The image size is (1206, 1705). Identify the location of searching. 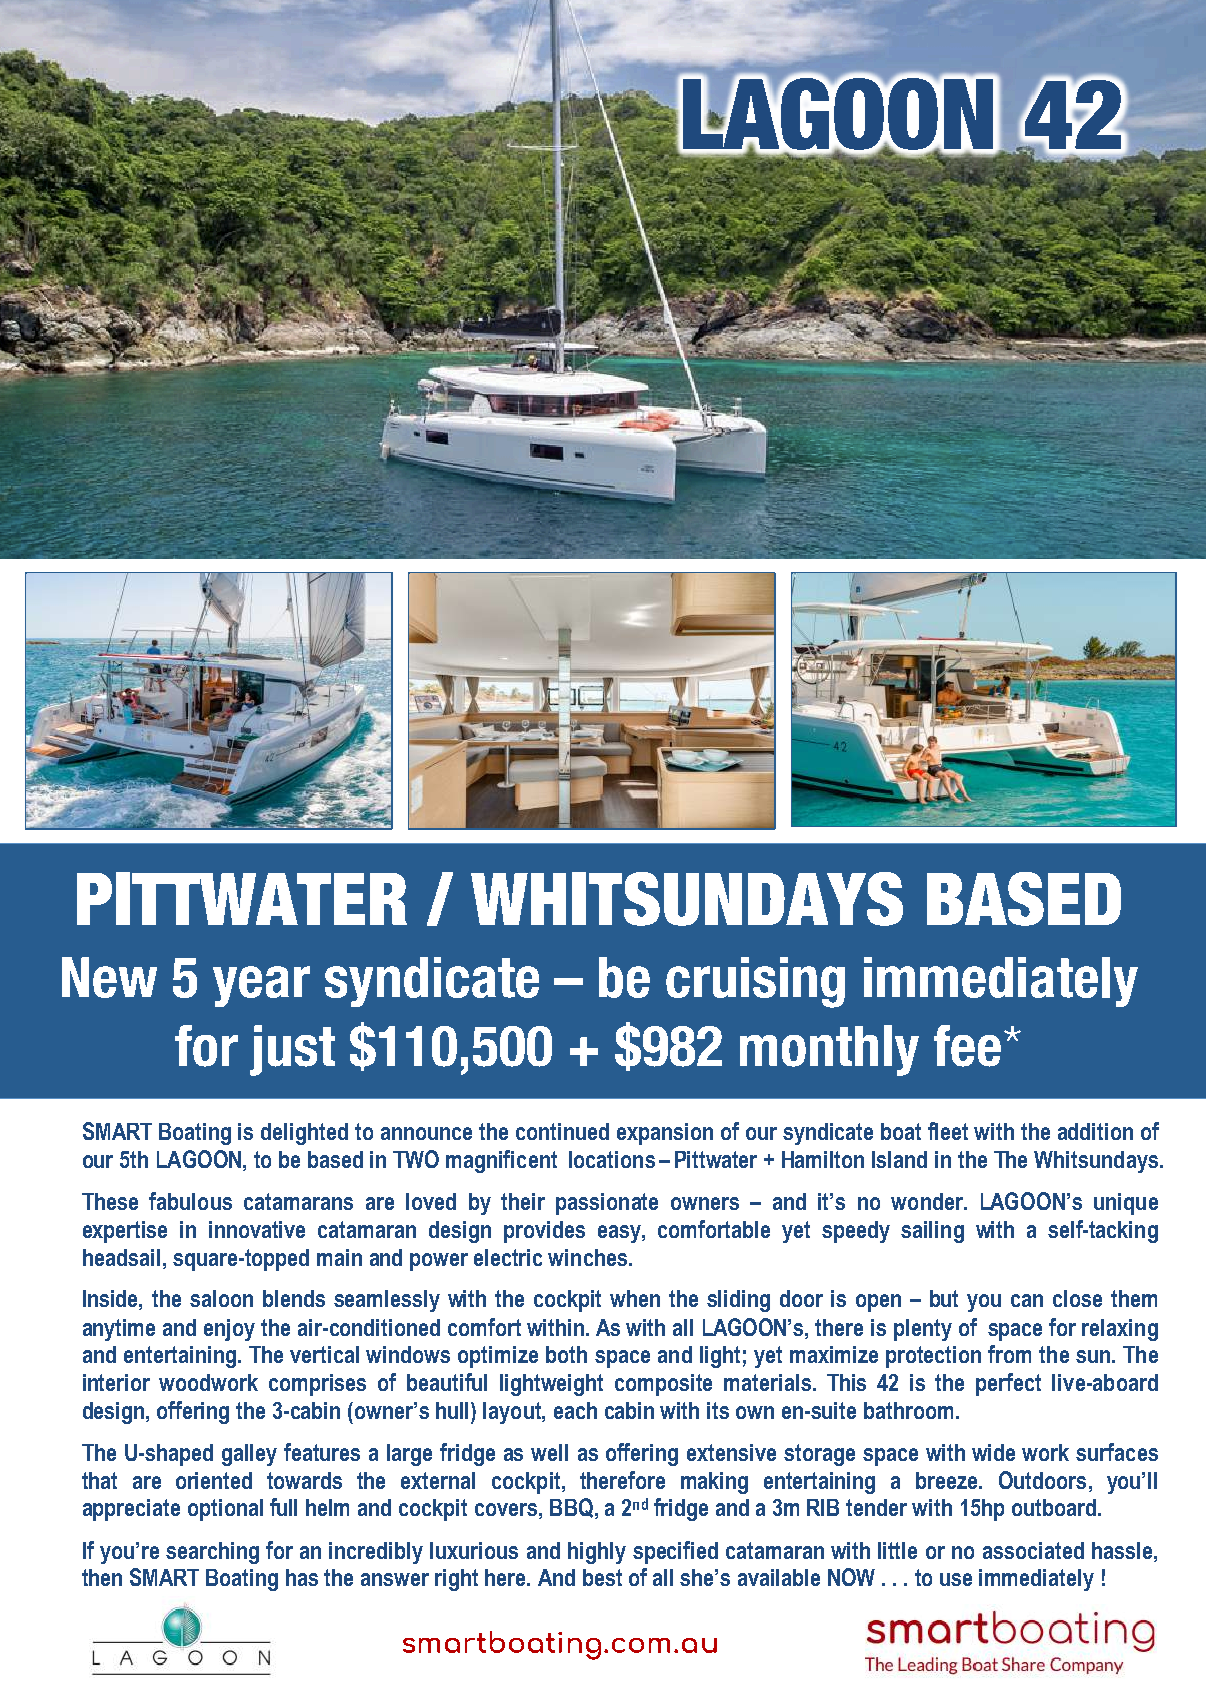
(212, 1553).
